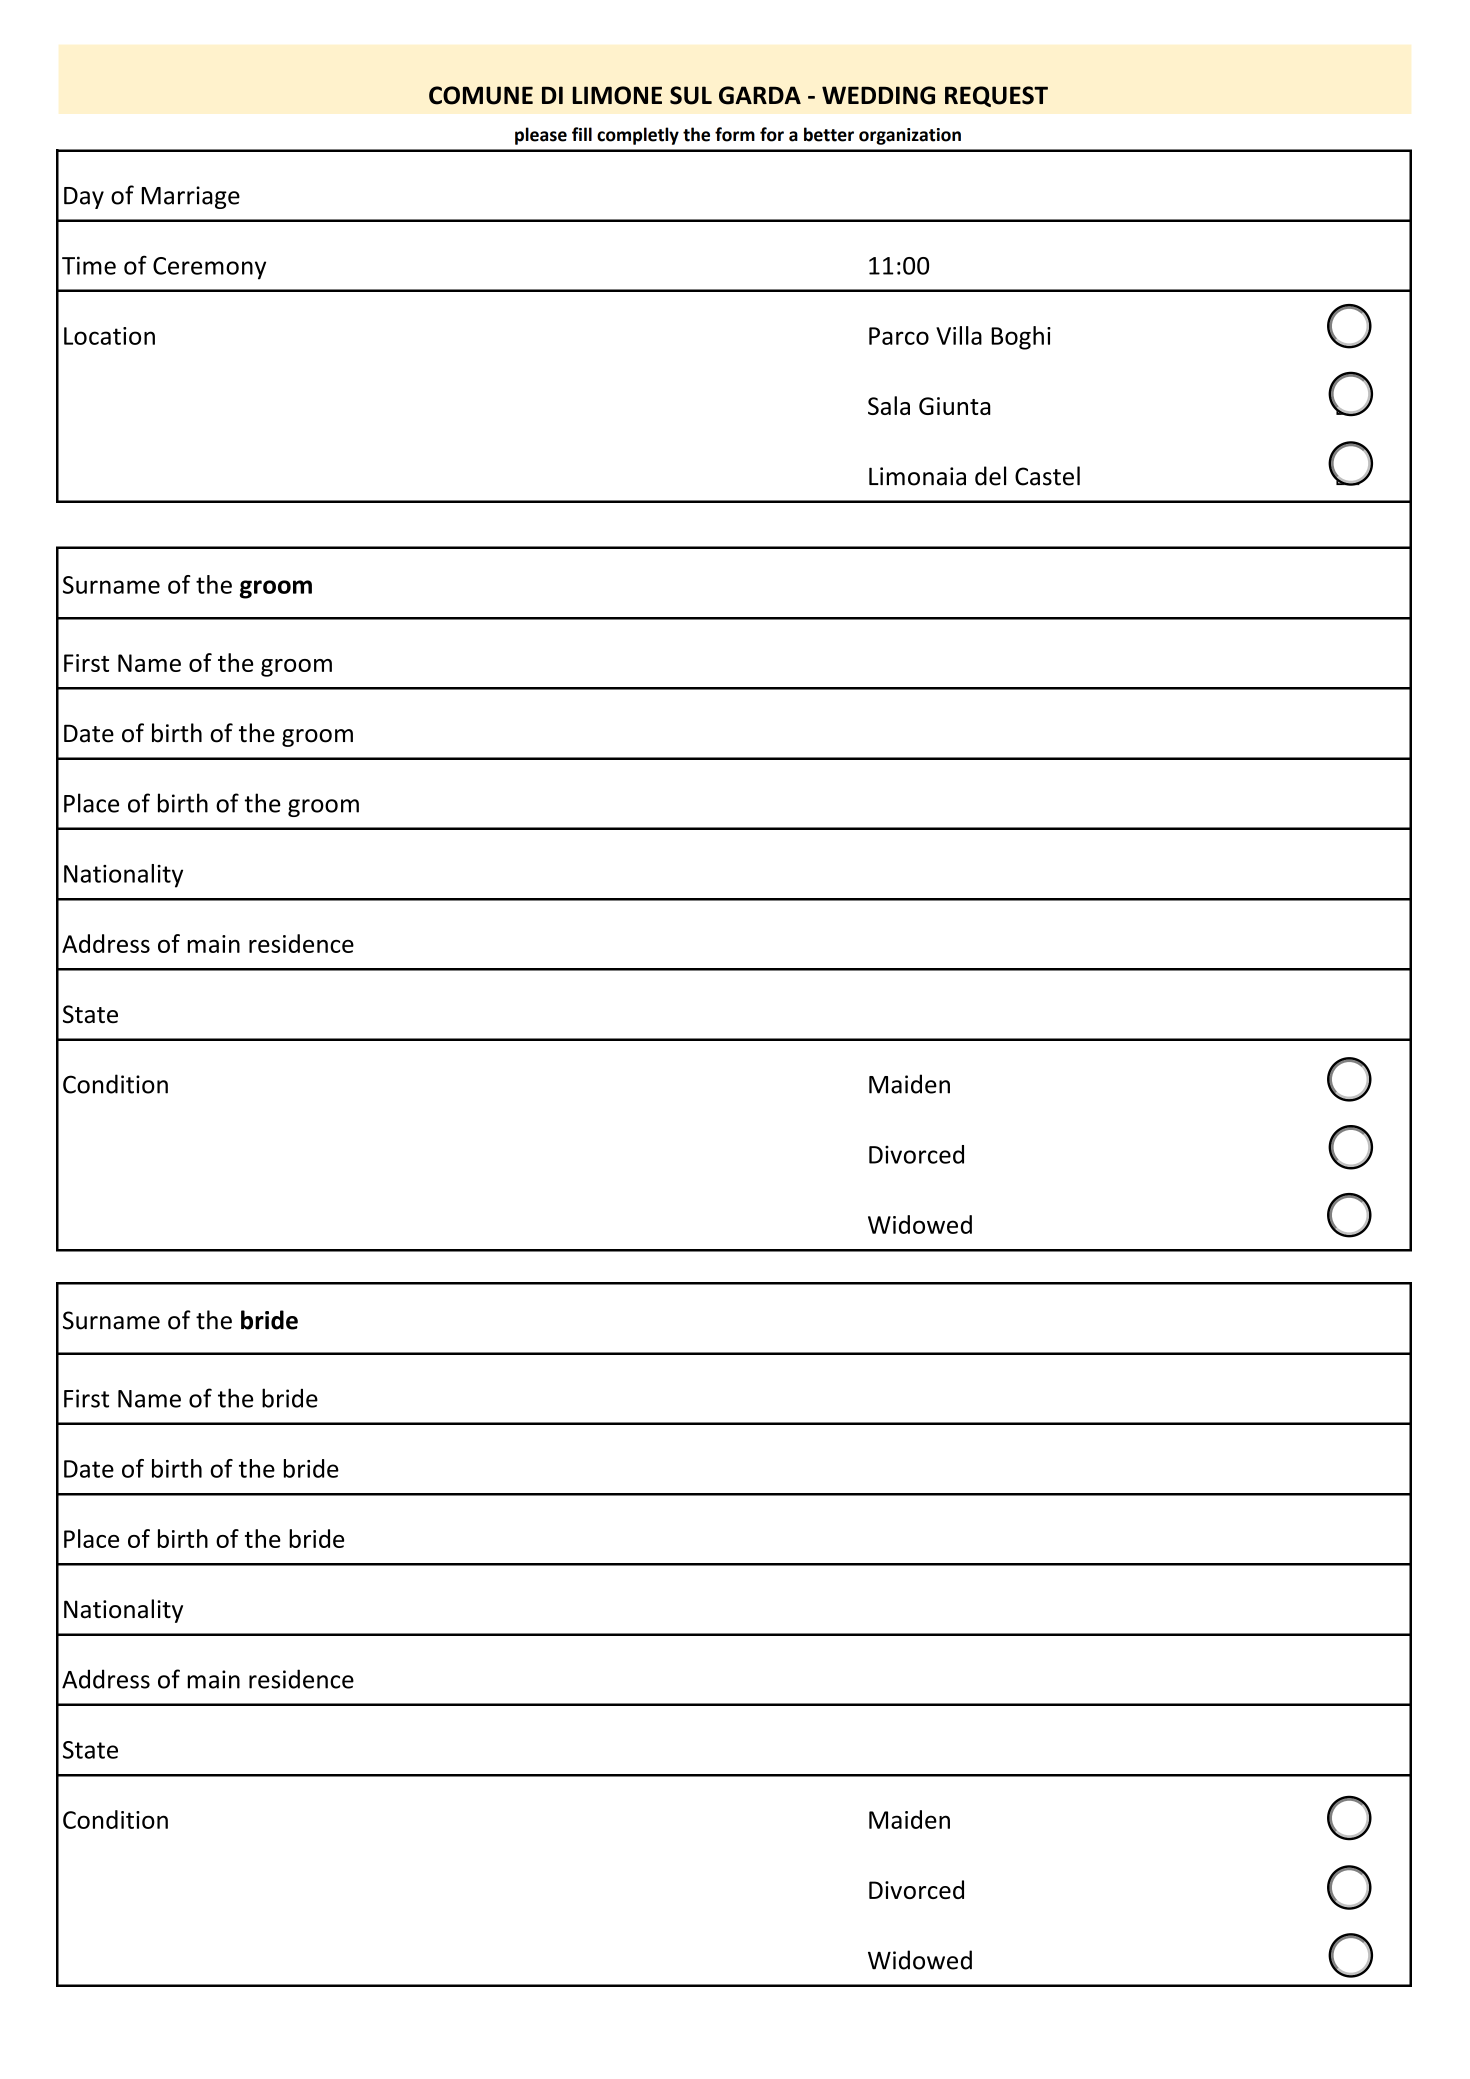 The width and height of the screenshot is (1470, 2079). I want to click on Location, so click(109, 336).
